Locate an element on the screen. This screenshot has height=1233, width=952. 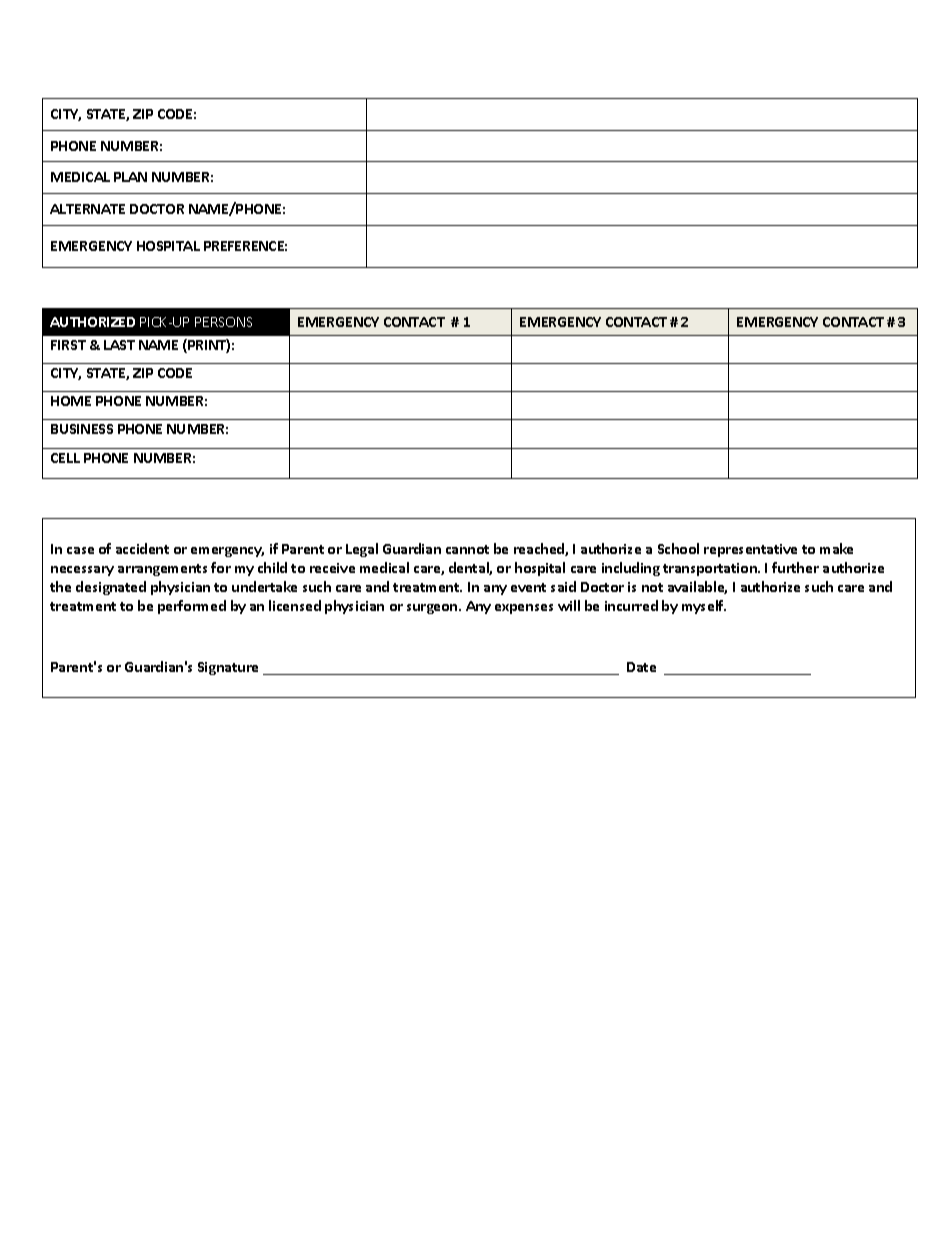
Signature is located at coordinates (228, 668).
